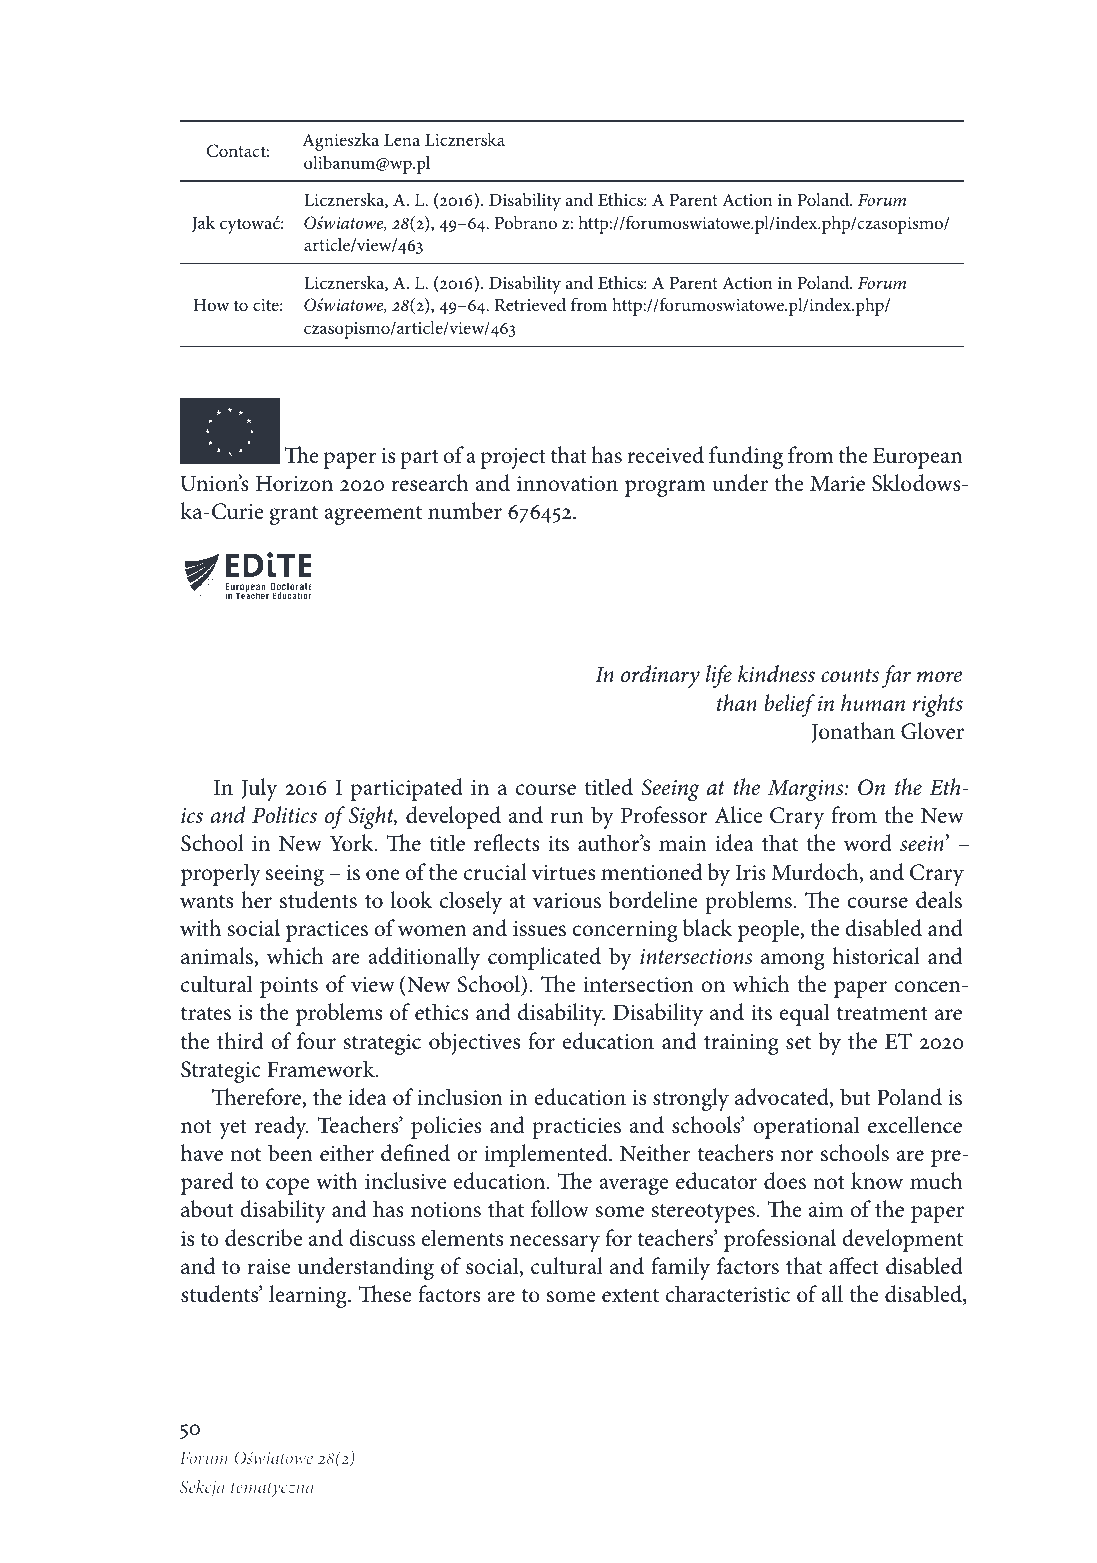  I want to click on raise, so click(269, 1267).
